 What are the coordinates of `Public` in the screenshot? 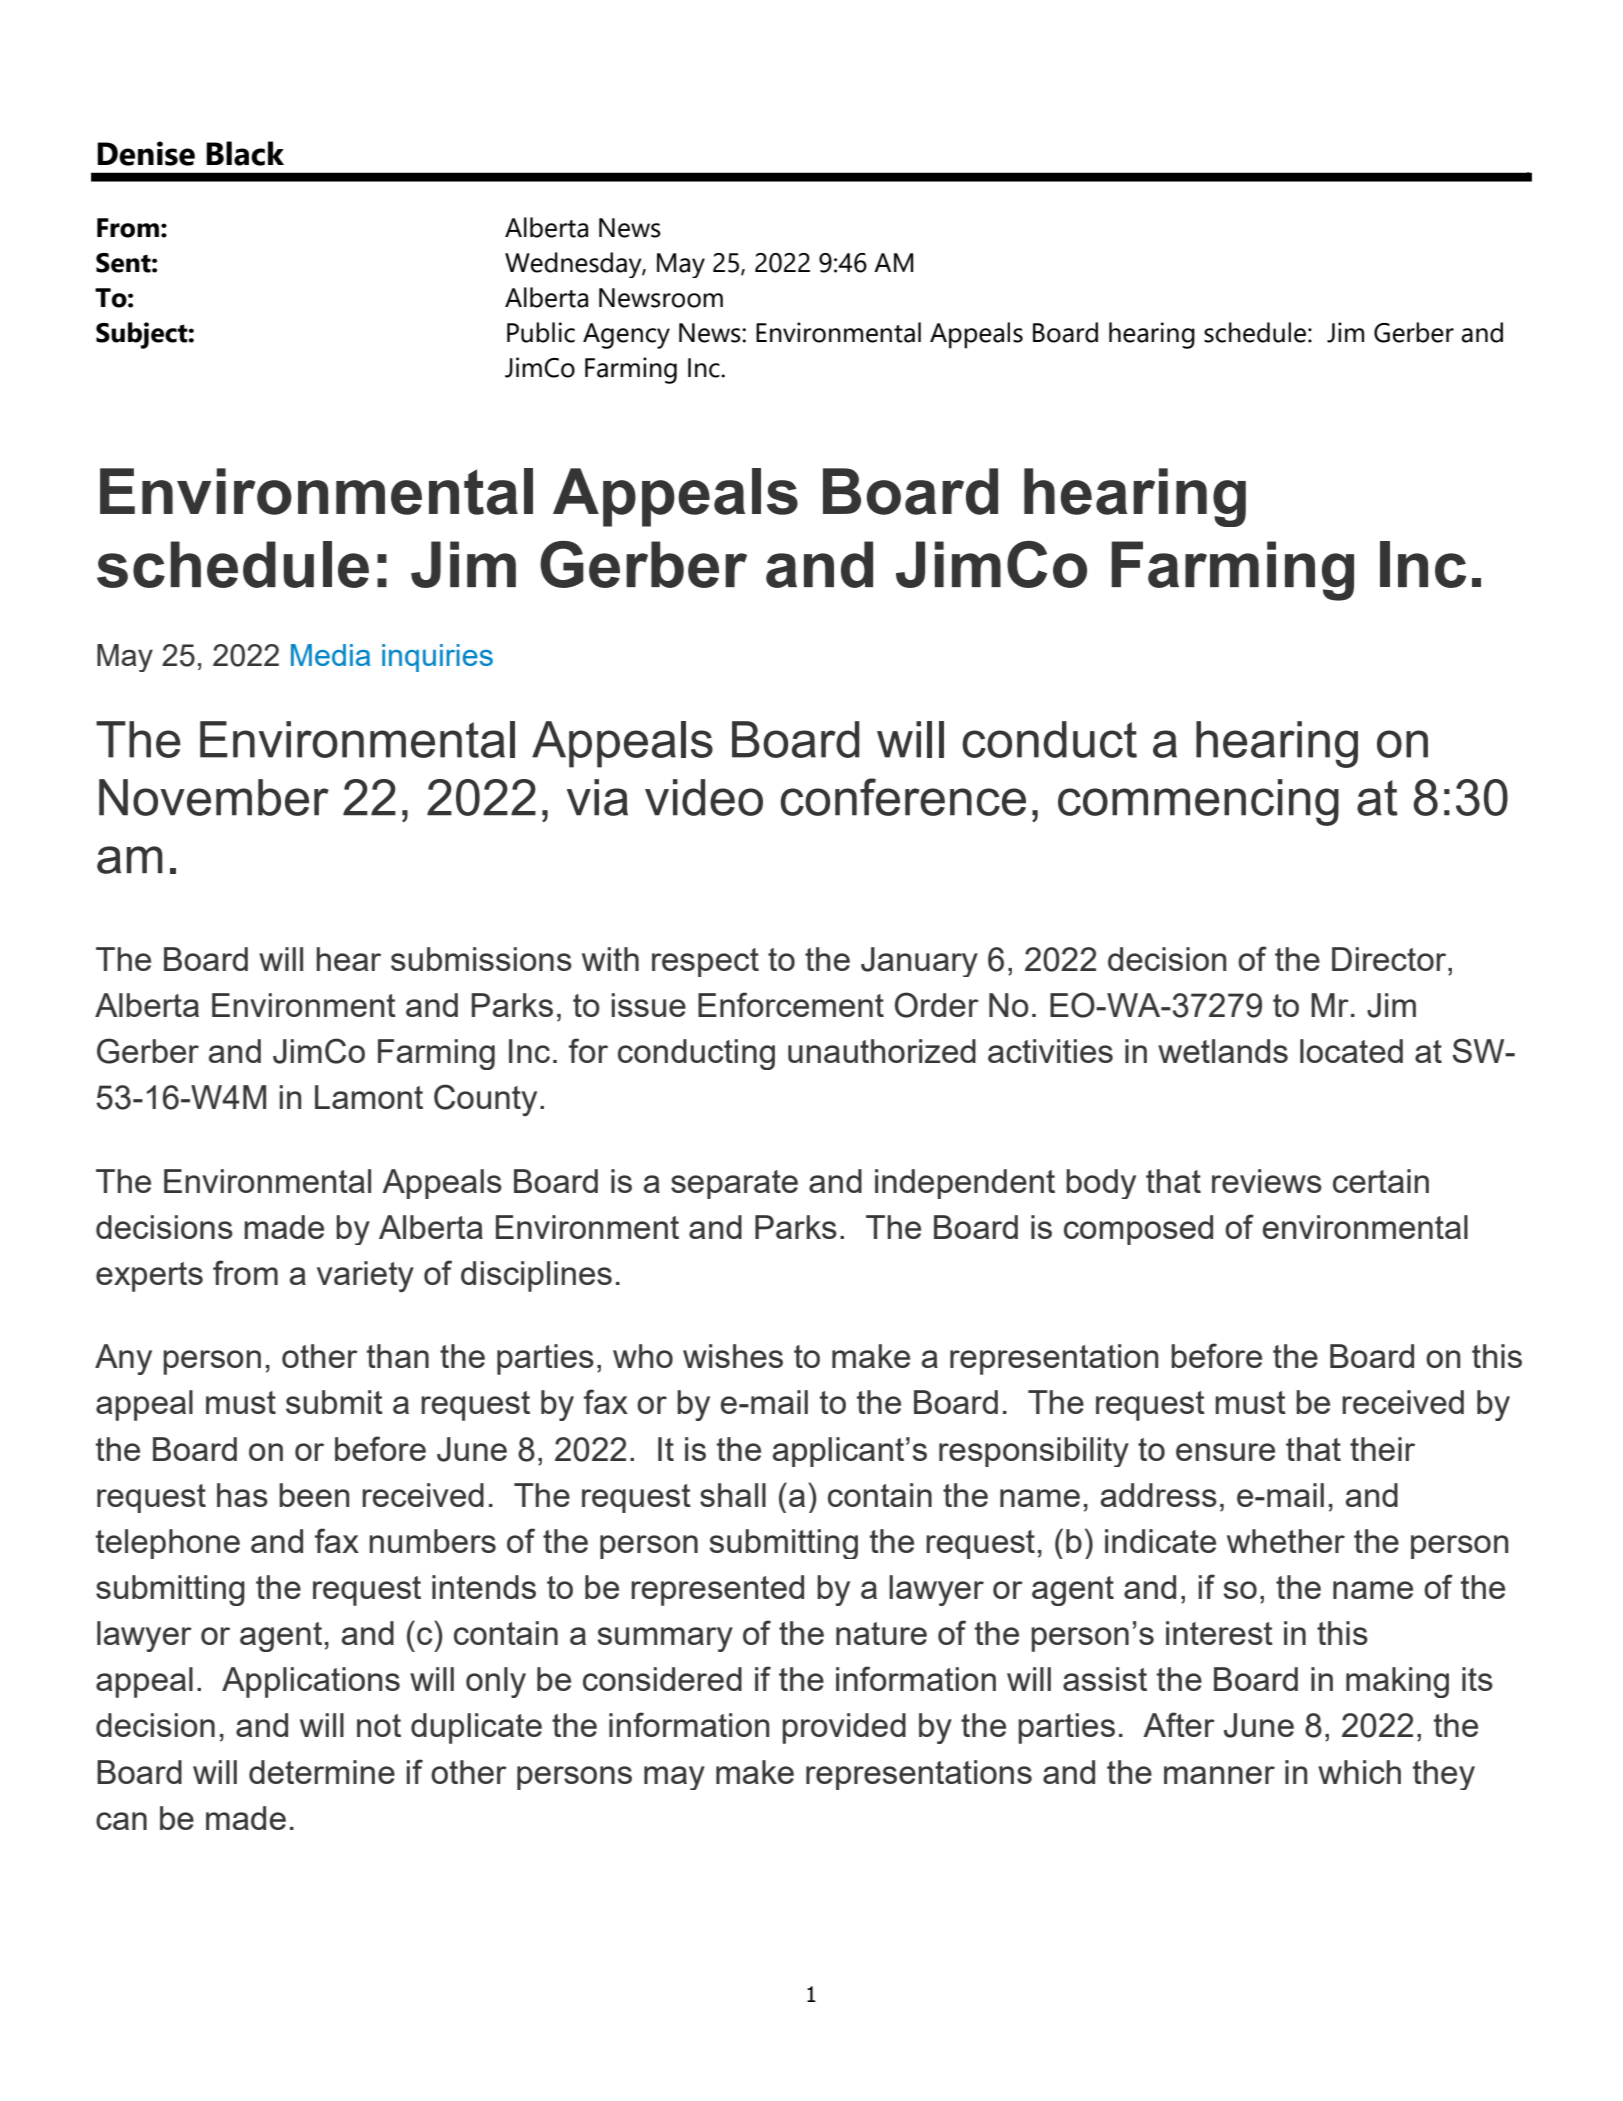 It's located at (541, 332).
